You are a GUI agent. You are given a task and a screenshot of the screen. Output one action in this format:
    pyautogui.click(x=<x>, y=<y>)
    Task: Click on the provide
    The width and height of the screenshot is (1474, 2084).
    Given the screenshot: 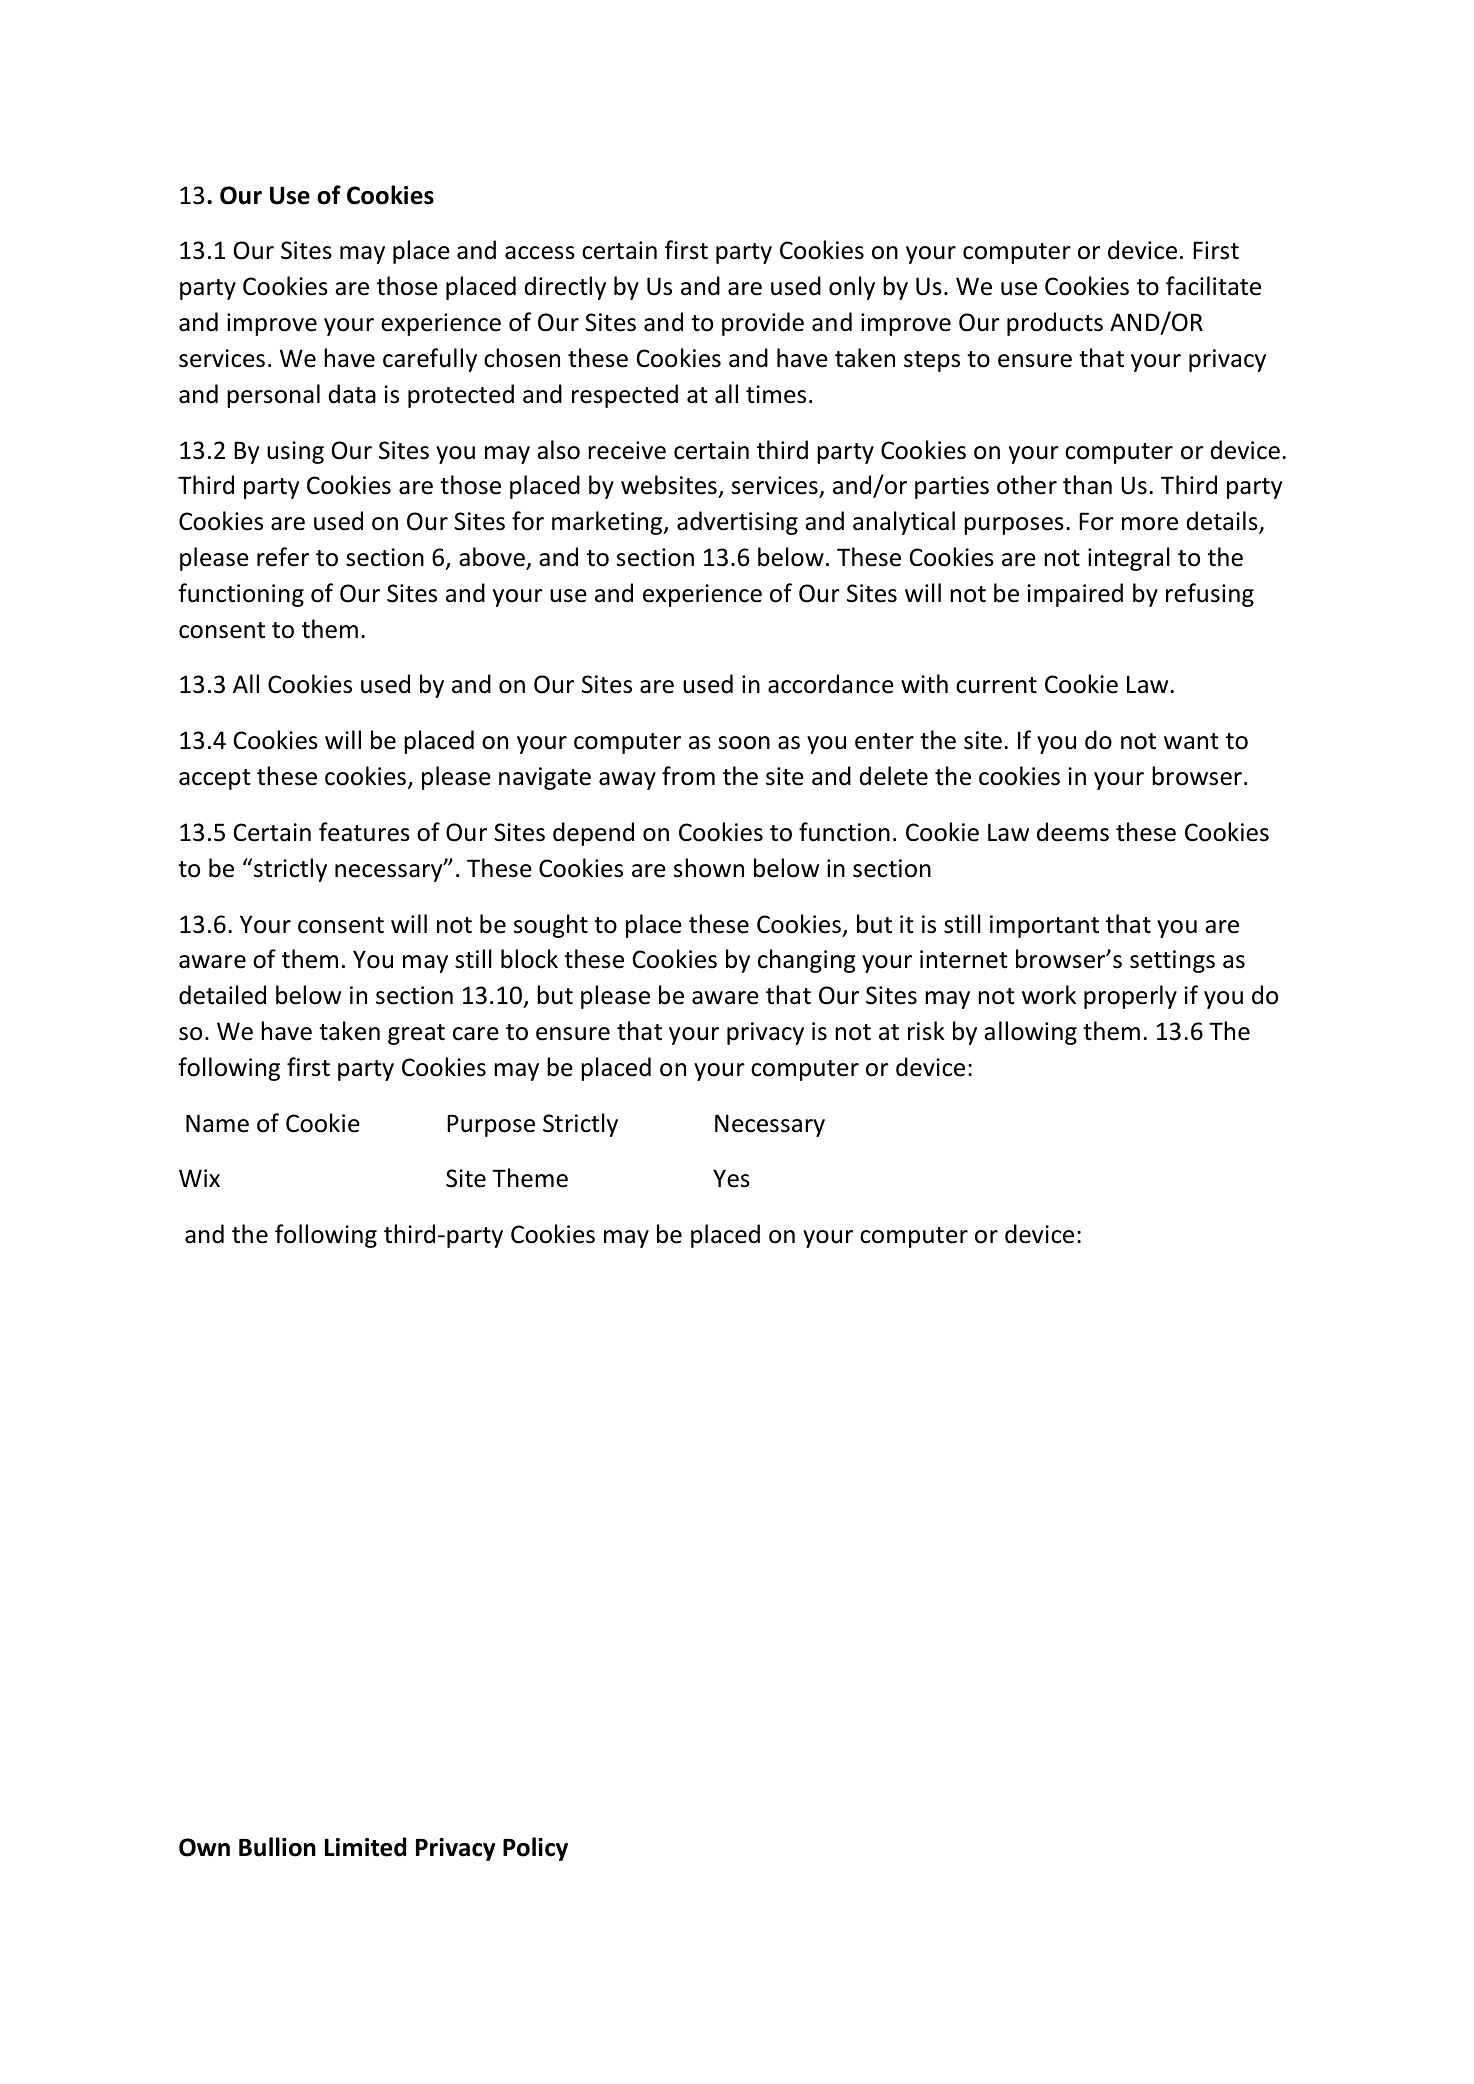 What is the action you would take?
    pyautogui.click(x=763, y=324)
